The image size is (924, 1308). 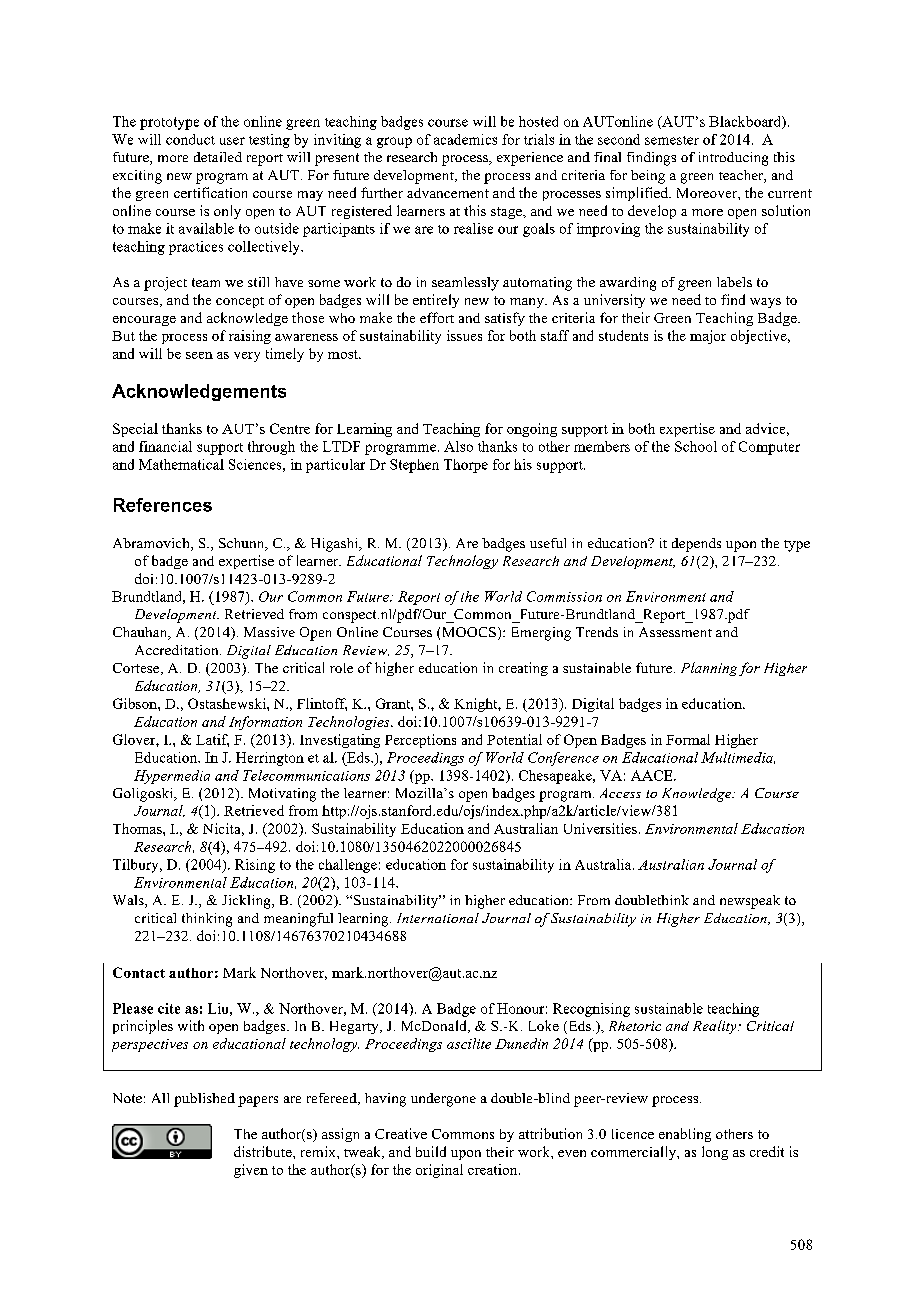 What do you see at coordinates (733, 159) in the screenshot?
I see `introducing` at bounding box center [733, 159].
